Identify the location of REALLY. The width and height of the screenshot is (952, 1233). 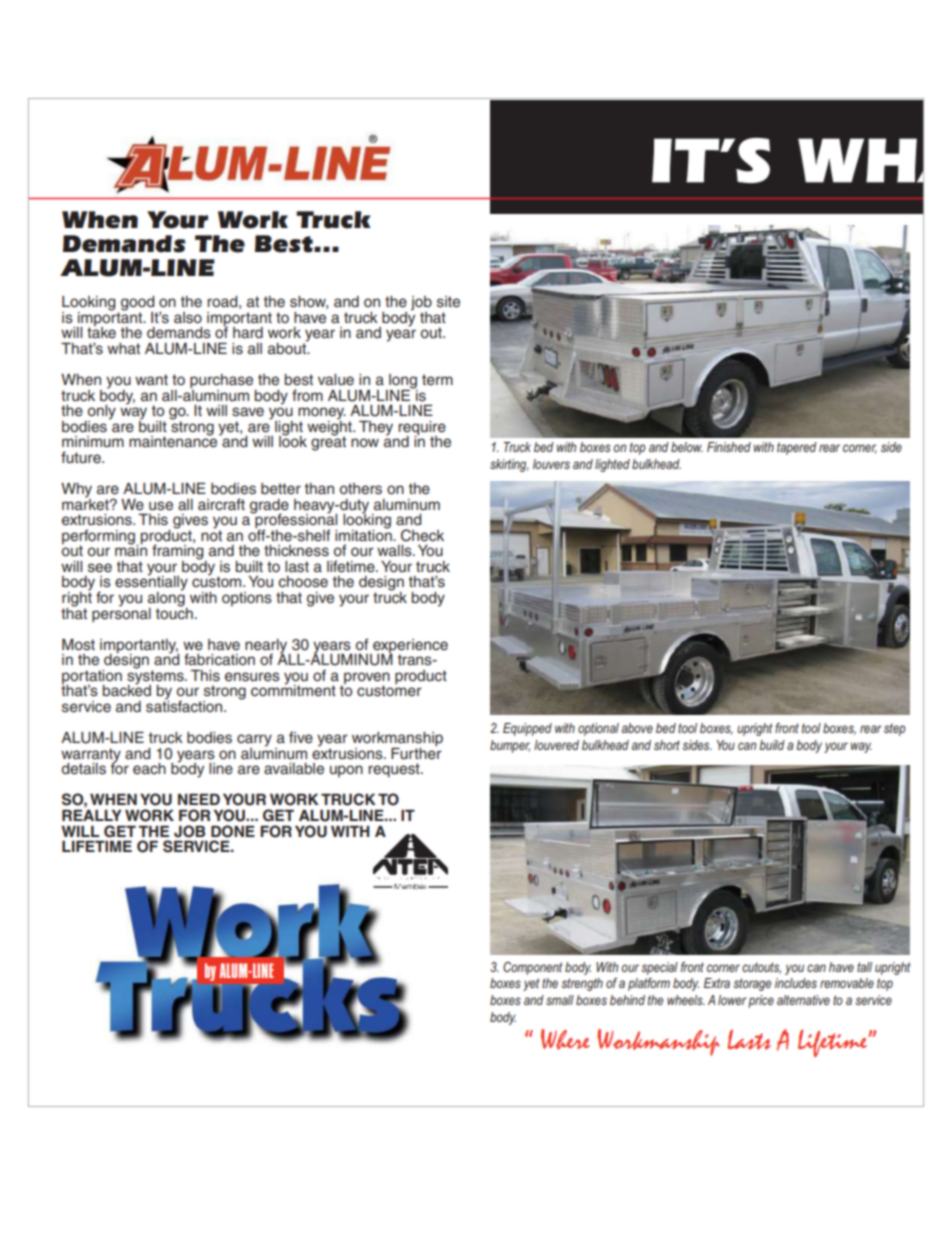
(92, 814).
